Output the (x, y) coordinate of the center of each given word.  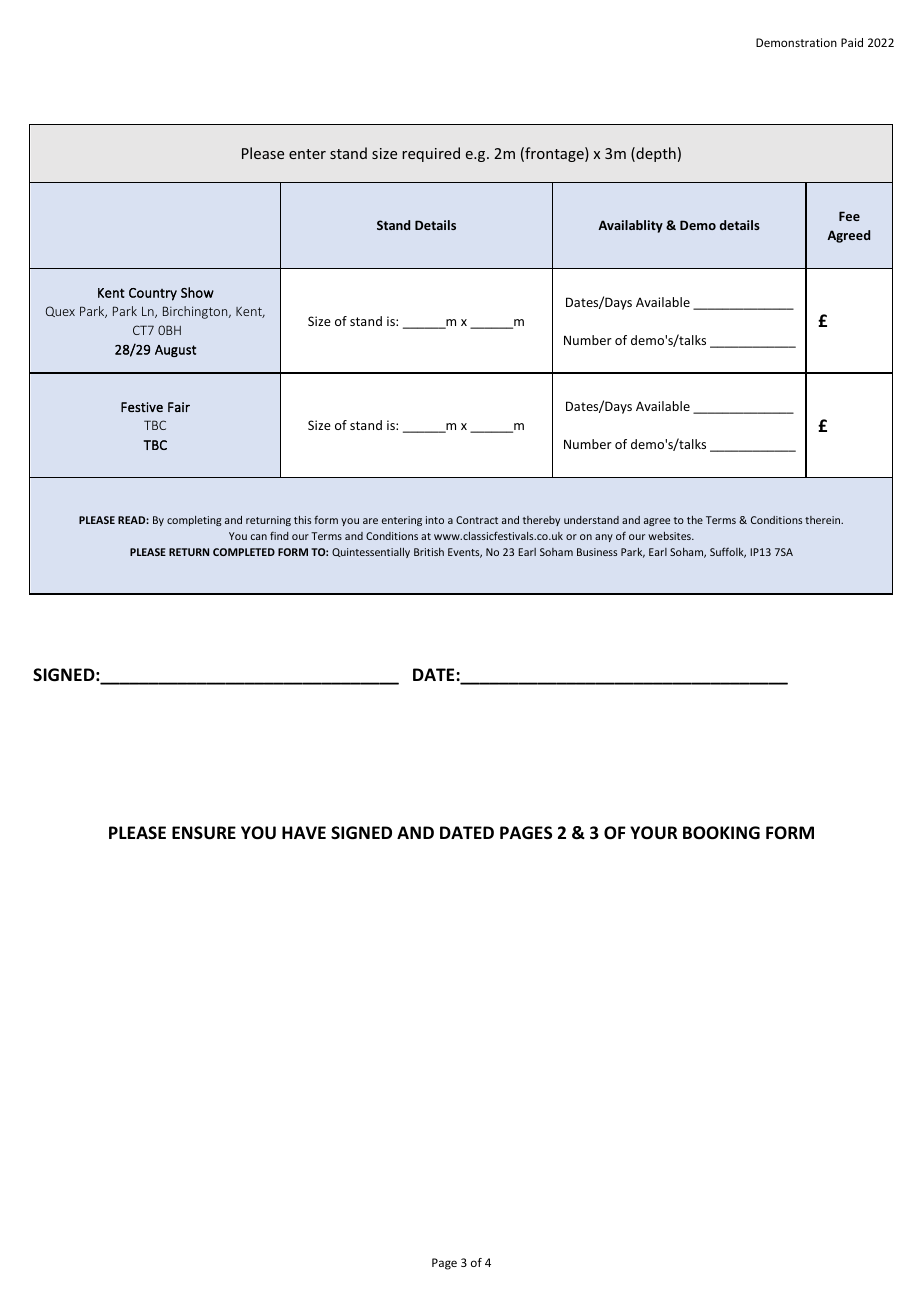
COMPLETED (244, 552)
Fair (179, 407)
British (429, 552)
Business (597, 552)
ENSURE (204, 833)
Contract (477, 520)
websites (670, 536)
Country (153, 294)
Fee (849, 216)
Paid (852, 42)
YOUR (653, 833)
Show (197, 292)
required (431, 154)
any (604, 538)
